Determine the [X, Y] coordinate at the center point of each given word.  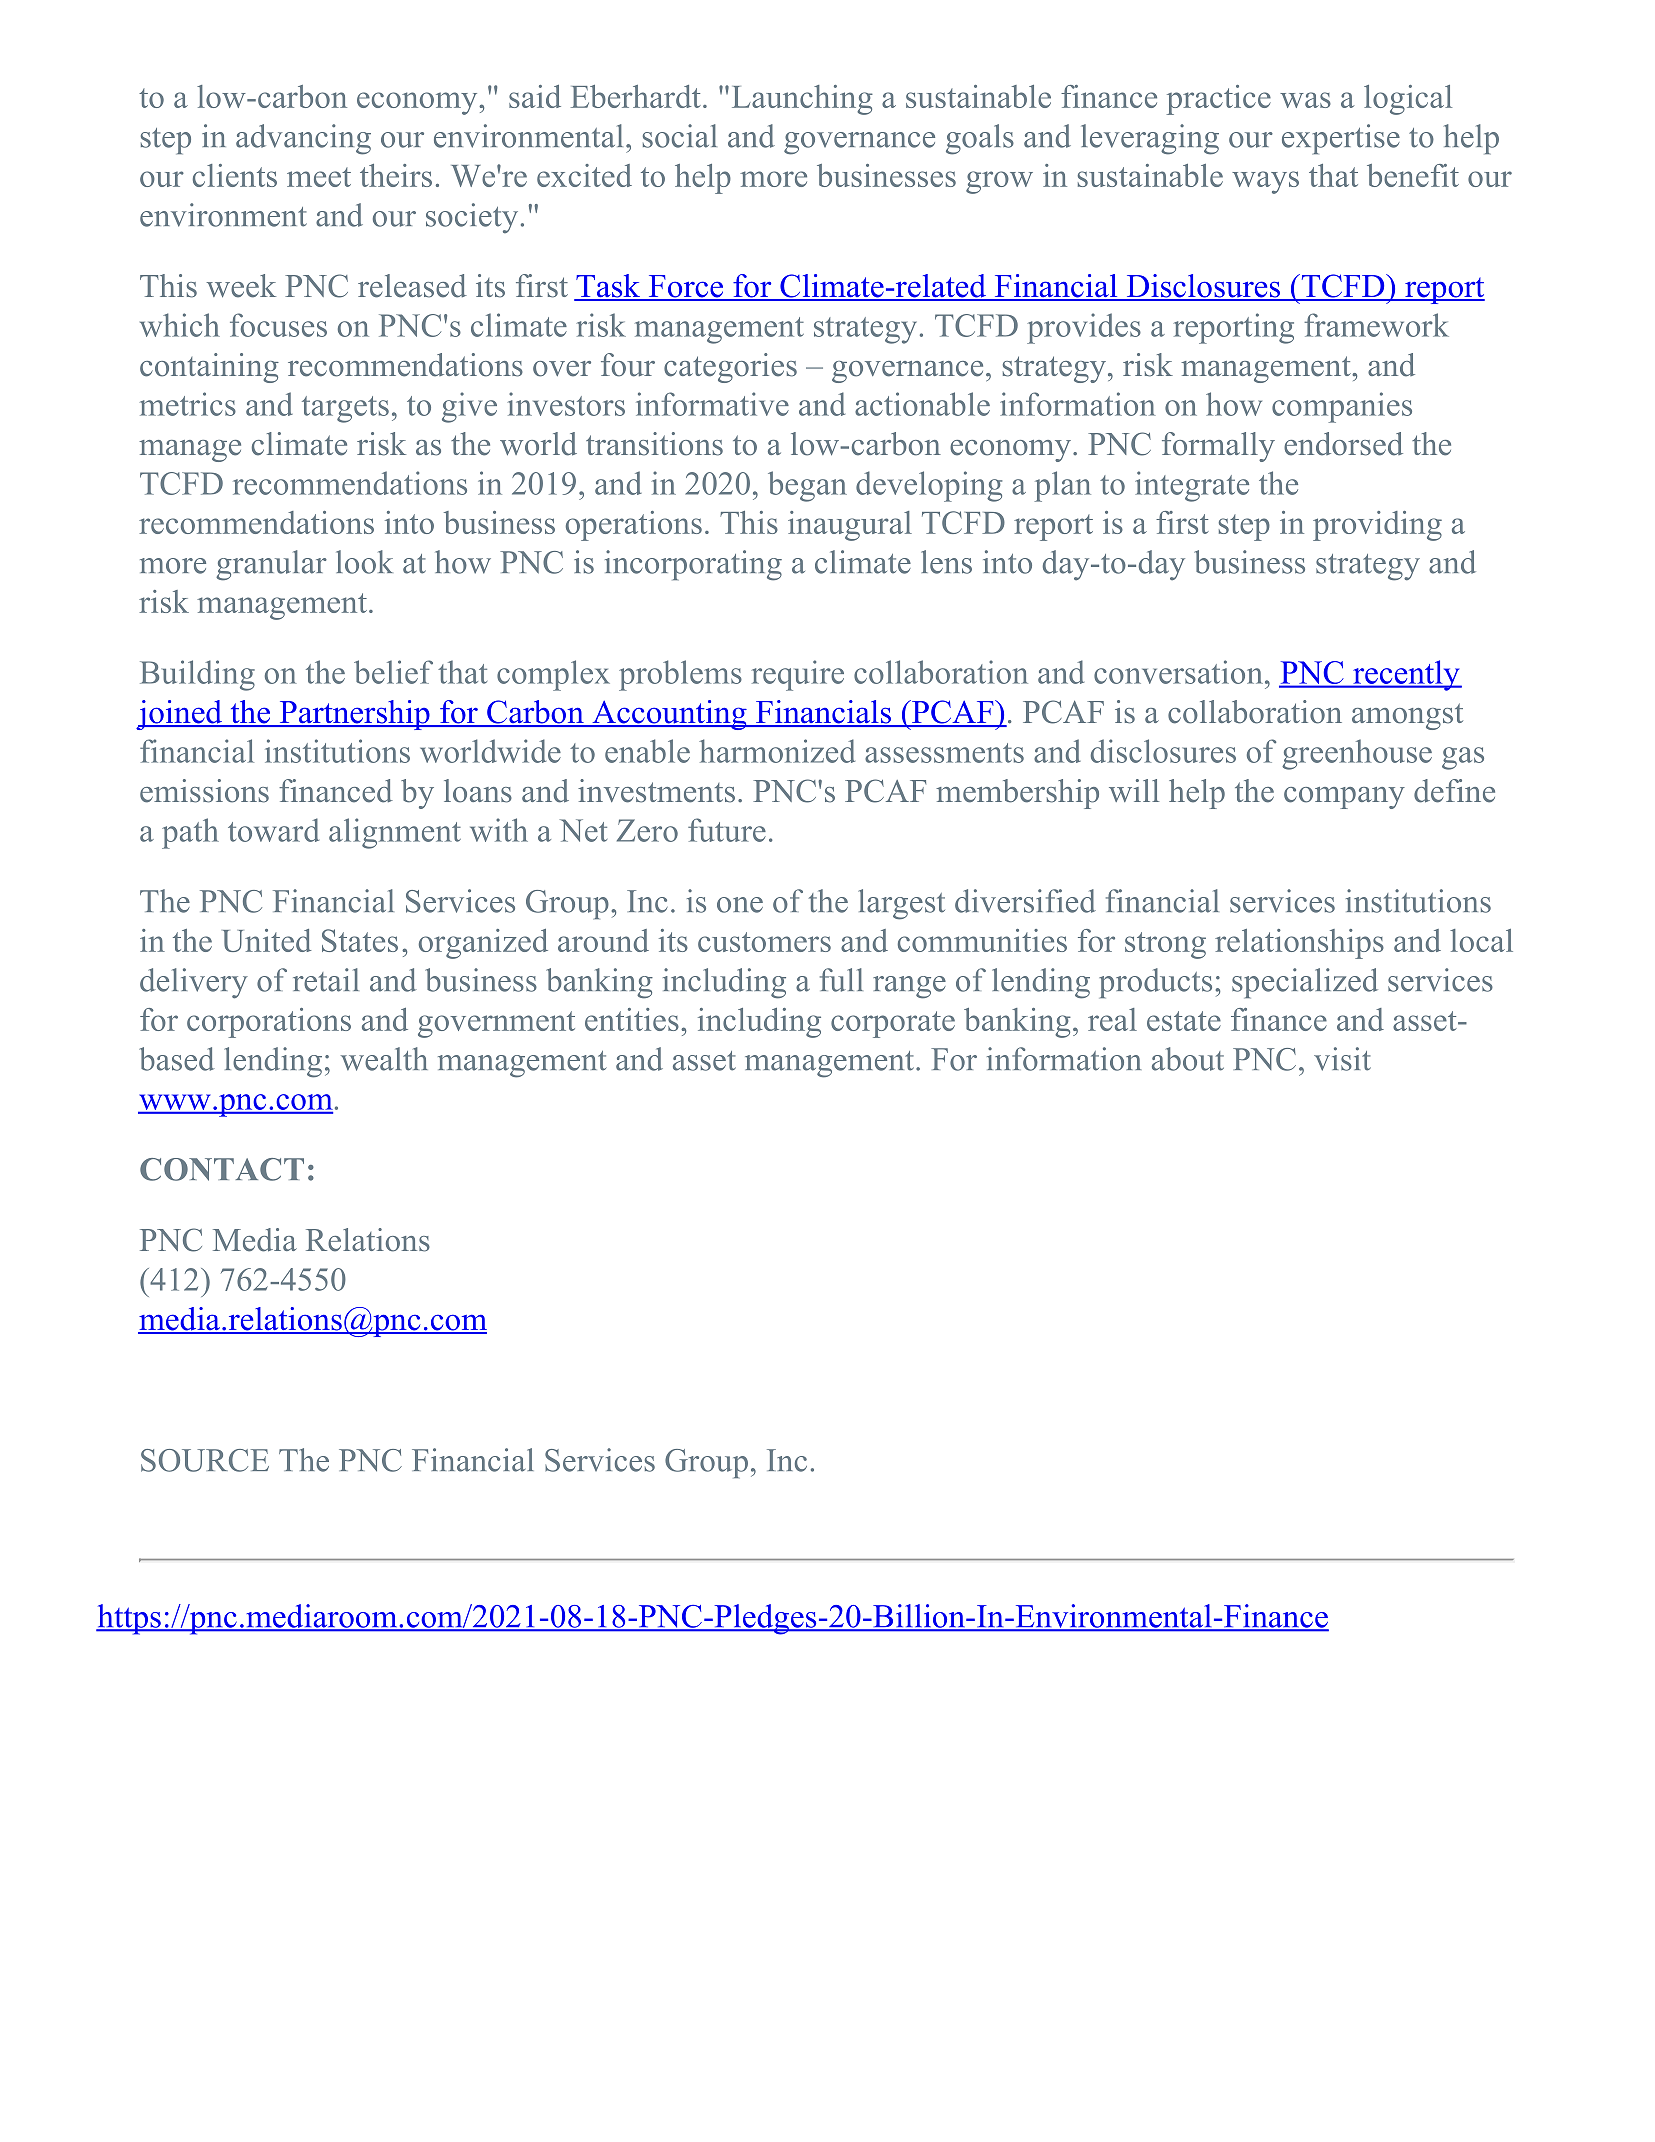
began [807, 486]
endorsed [1343, 444]
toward [273, 830]
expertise [1341, 139]
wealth [384, 1059]
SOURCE [205, 1460]
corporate [893, 1024]
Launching [802, 100]
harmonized [777, 751]
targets [345, 409]
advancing [303, 139]
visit [1342, 1059]
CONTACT [222, 1169]
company [1344, 798]
